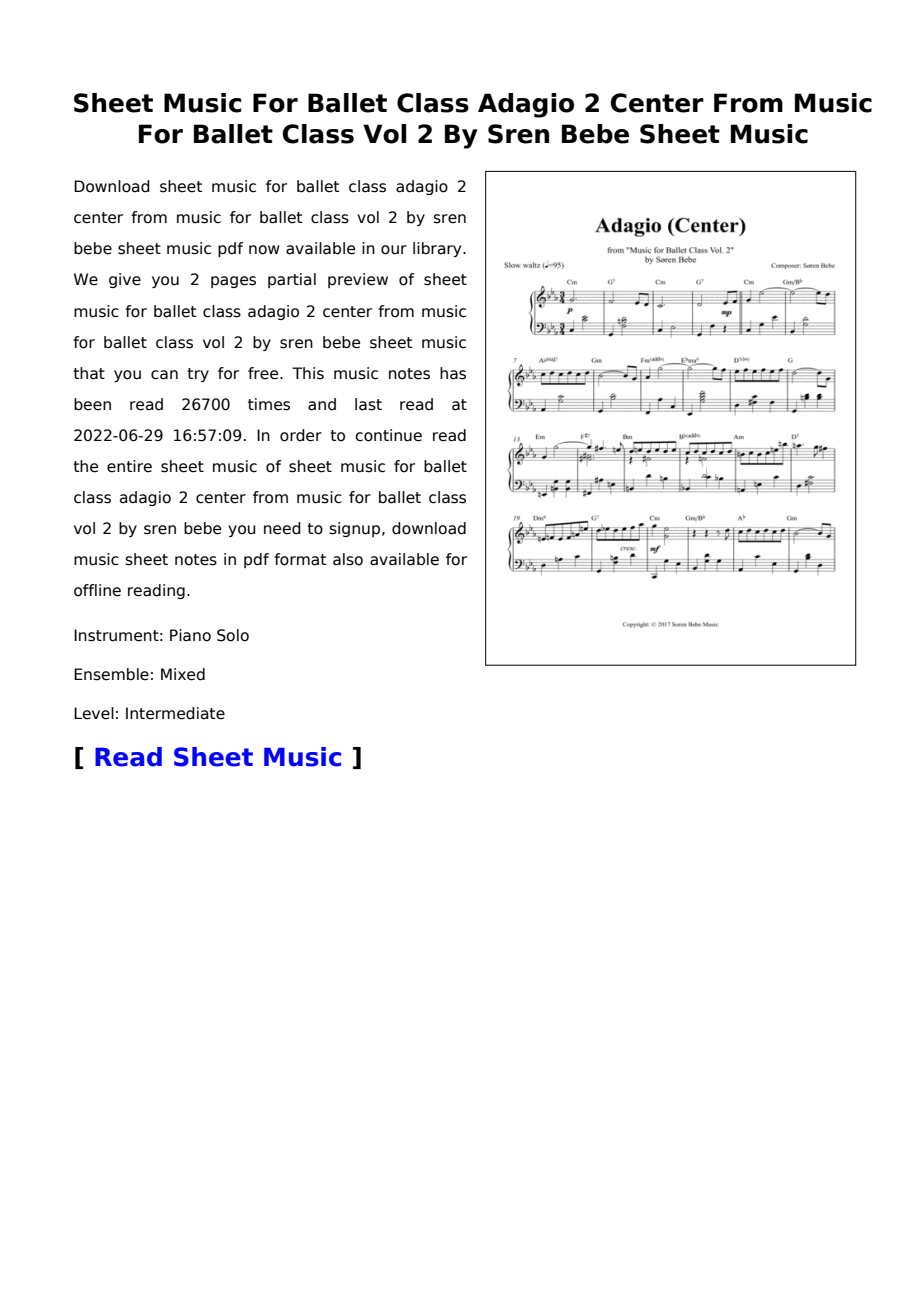 The height and width of the page is (1308, 924). What do you see at coordinates (394, 250) in the page?
I see `our` at bounding box center [394, 250].
